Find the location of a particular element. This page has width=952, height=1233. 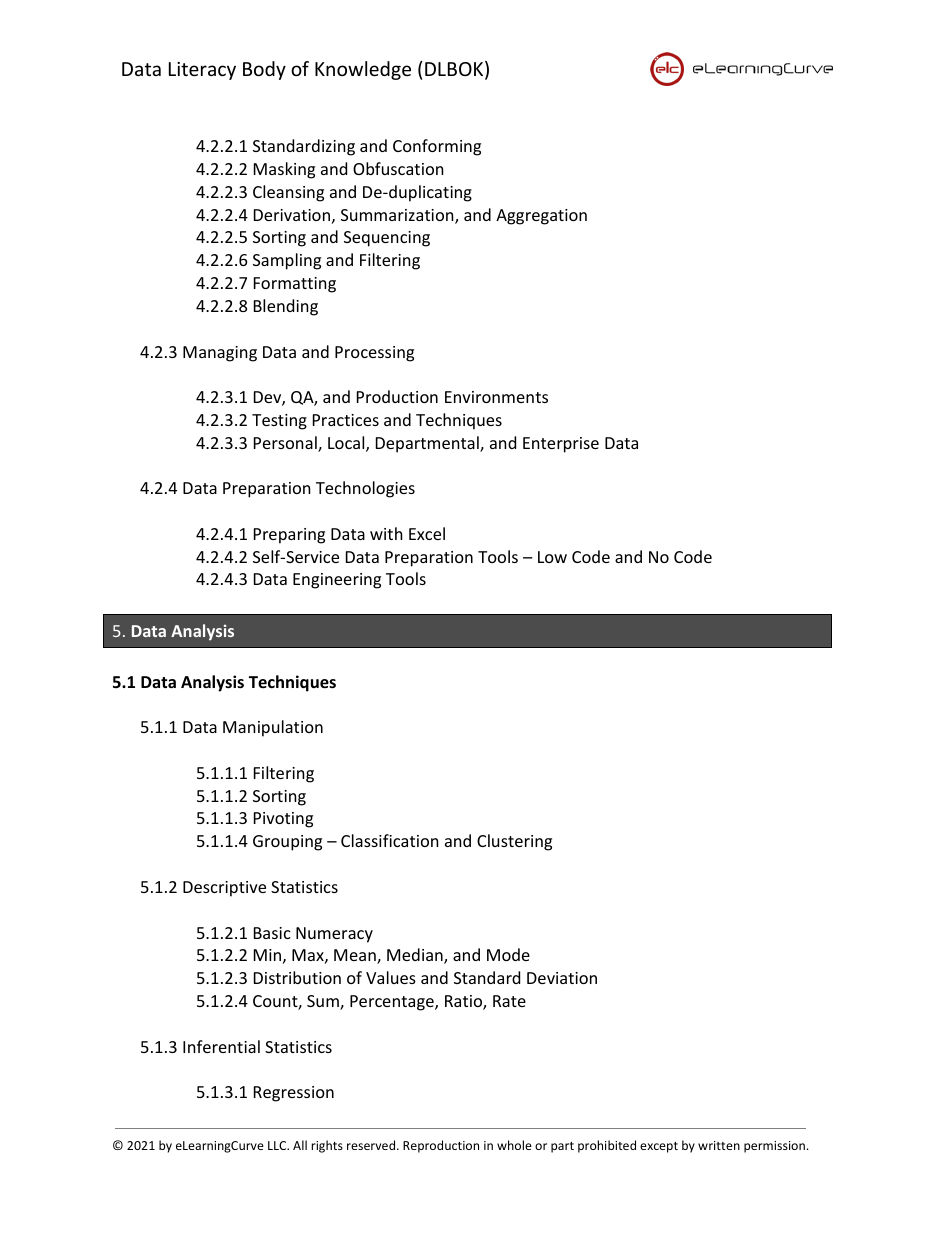

Environments is located at coordinates (496, 397).
